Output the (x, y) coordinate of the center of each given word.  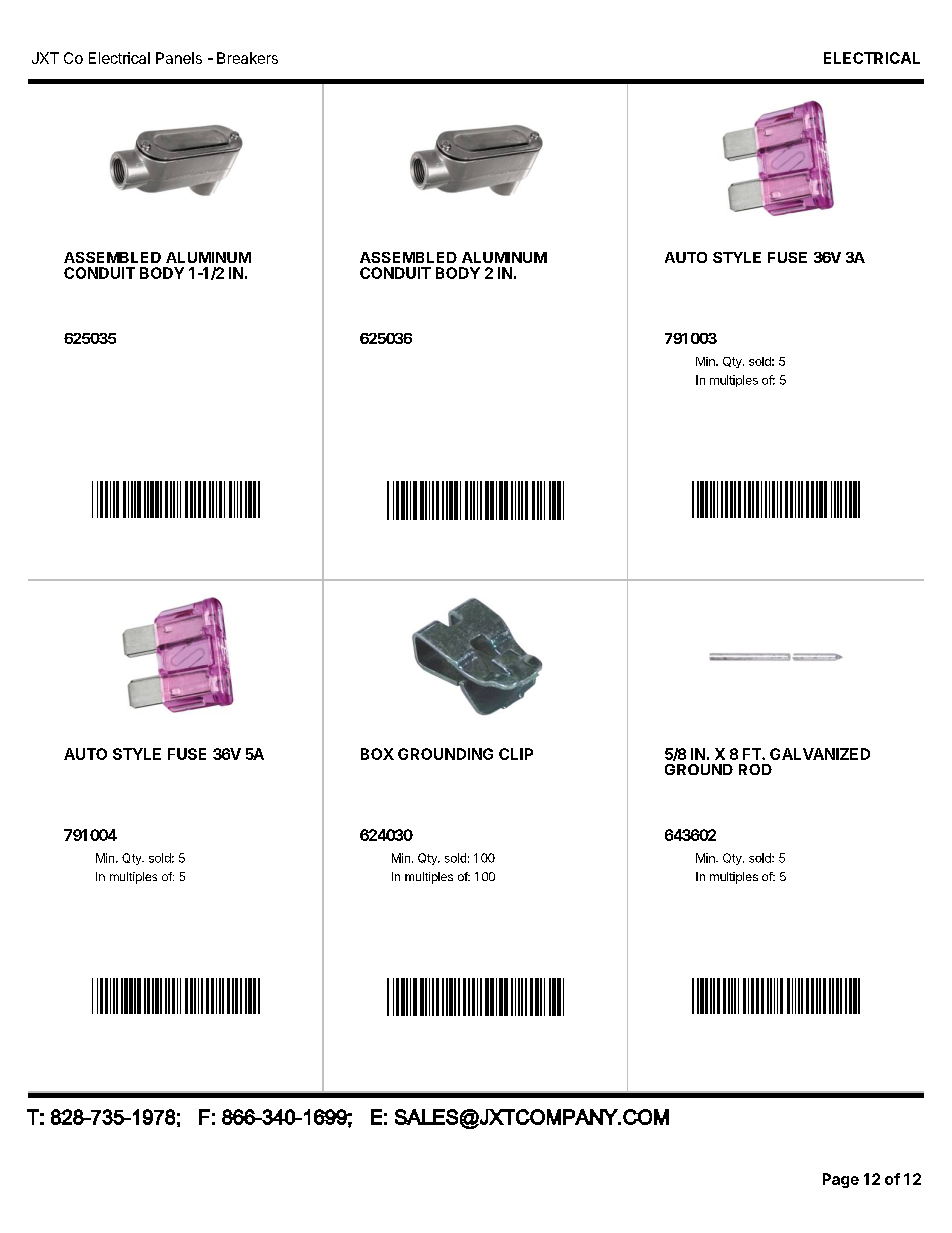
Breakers (247, 58)
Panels (179, 58)
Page (841, 1180)
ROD (755, 769)
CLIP (516, 754)
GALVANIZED (820, 754)
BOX (377, 754)
